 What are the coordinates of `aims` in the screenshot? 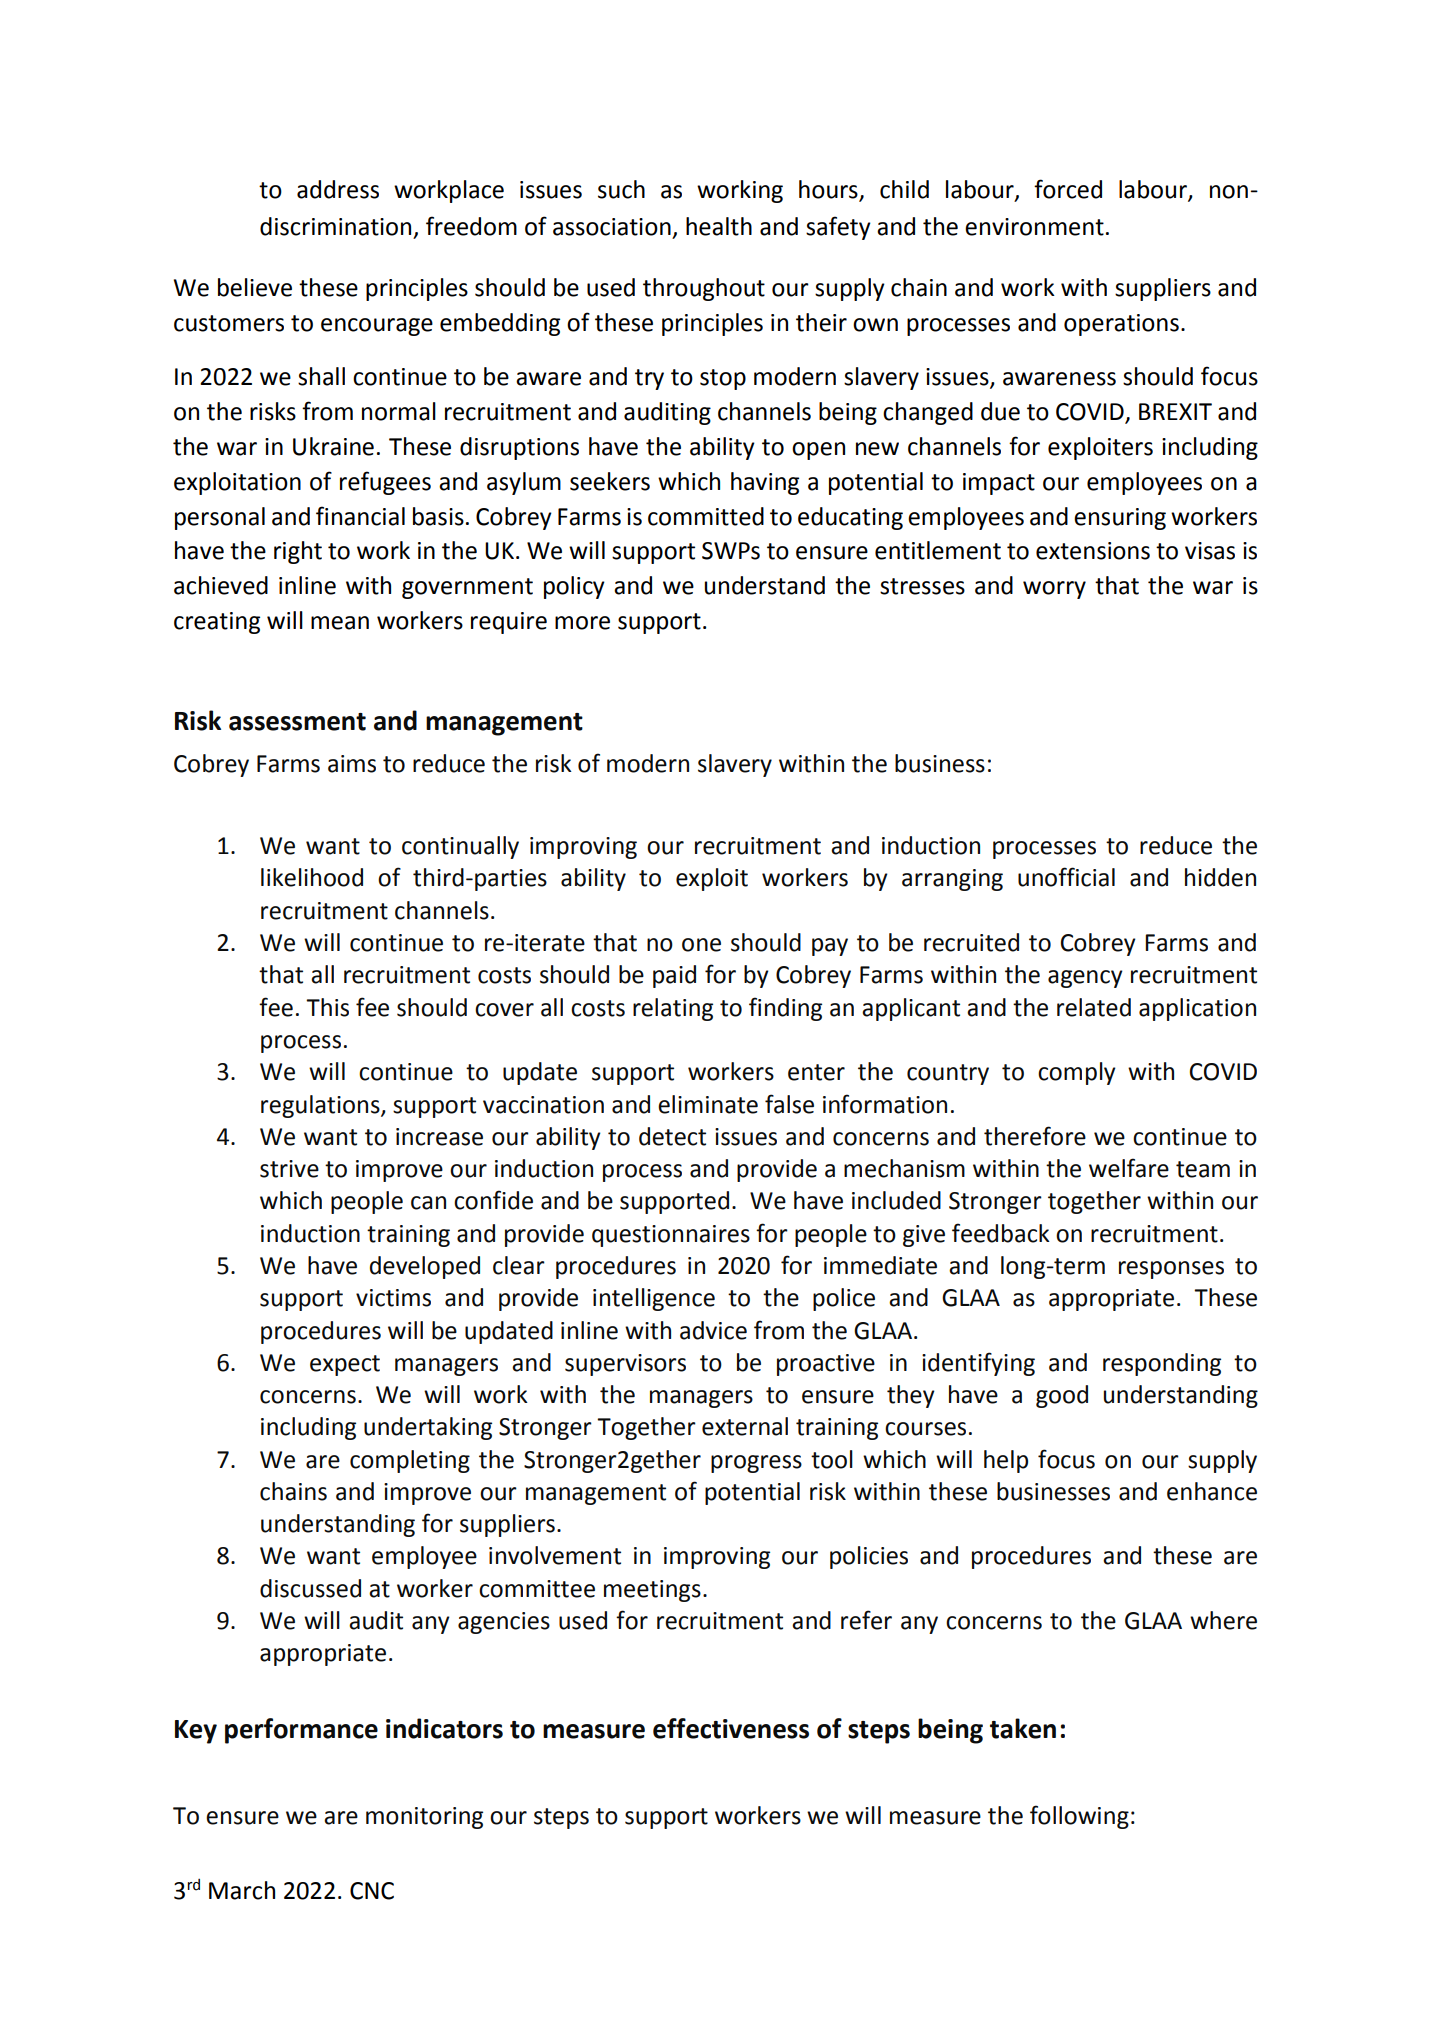 It's located at (352, 764).
